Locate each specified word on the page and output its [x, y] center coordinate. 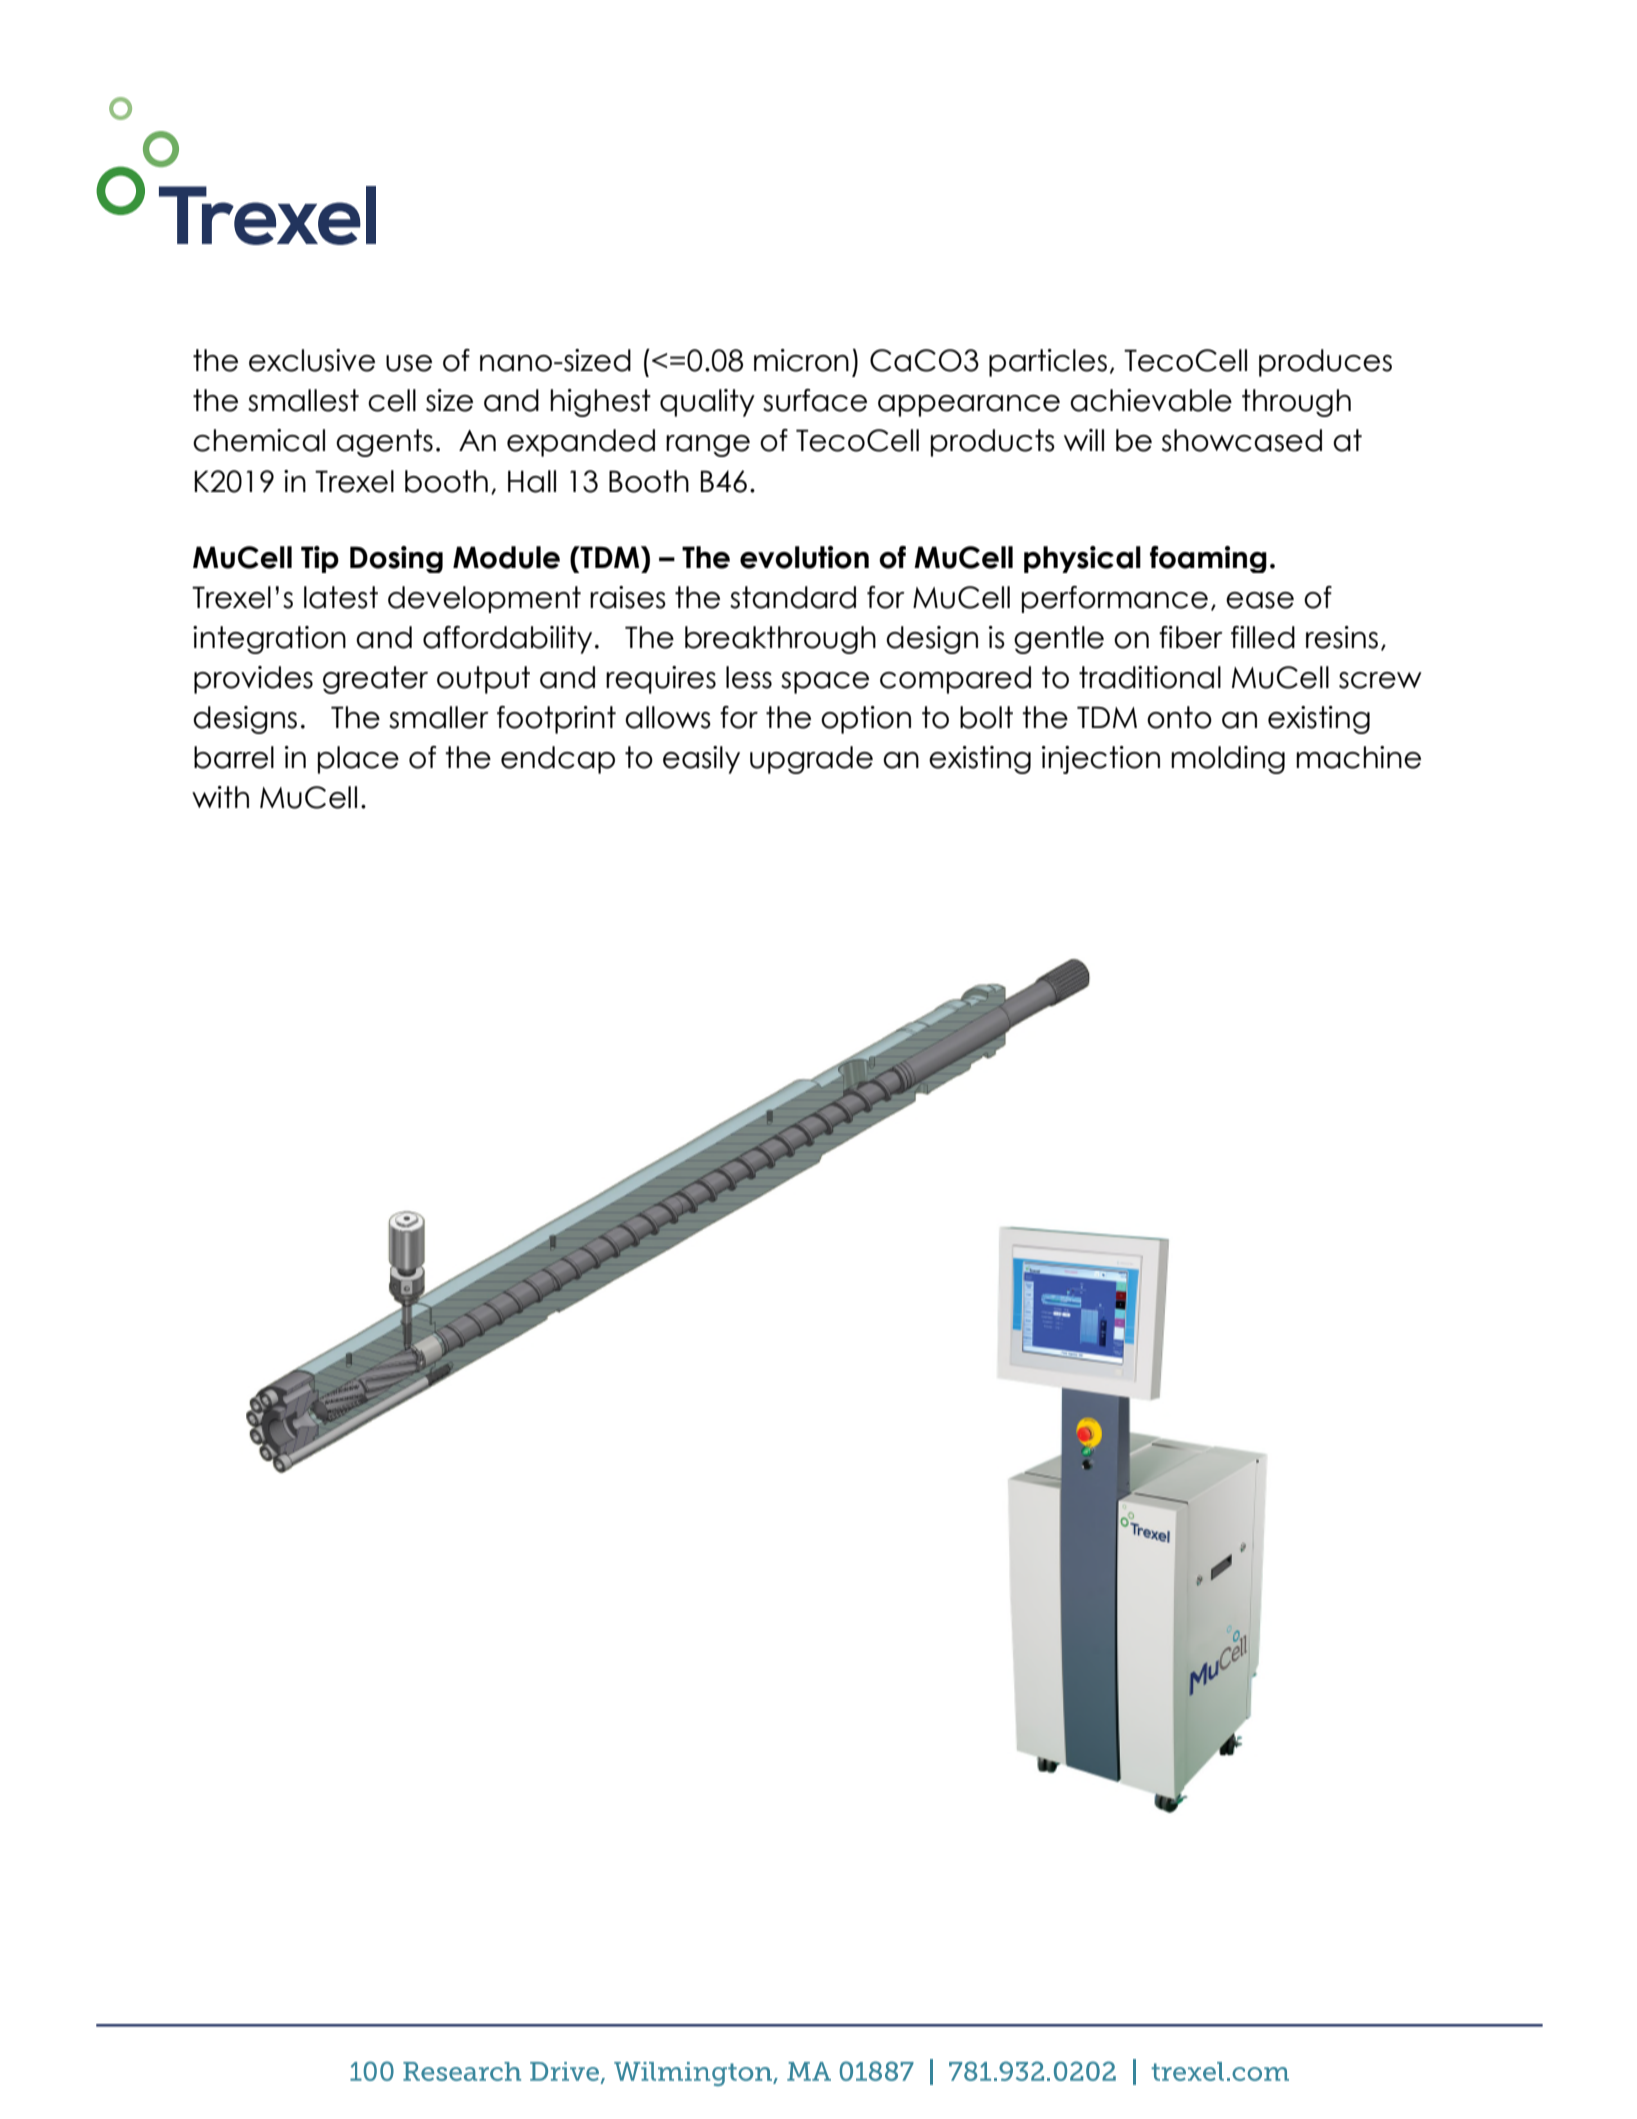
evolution [804, 557]
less [749, 677]
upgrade [811, 760]
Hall [532, 481]
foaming [1208, 559]
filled [1263, 637]
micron [801, 360]
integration [269, 640]
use [409, 363]
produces [1325, 363]
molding [1228, 760]
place [358, 760]
